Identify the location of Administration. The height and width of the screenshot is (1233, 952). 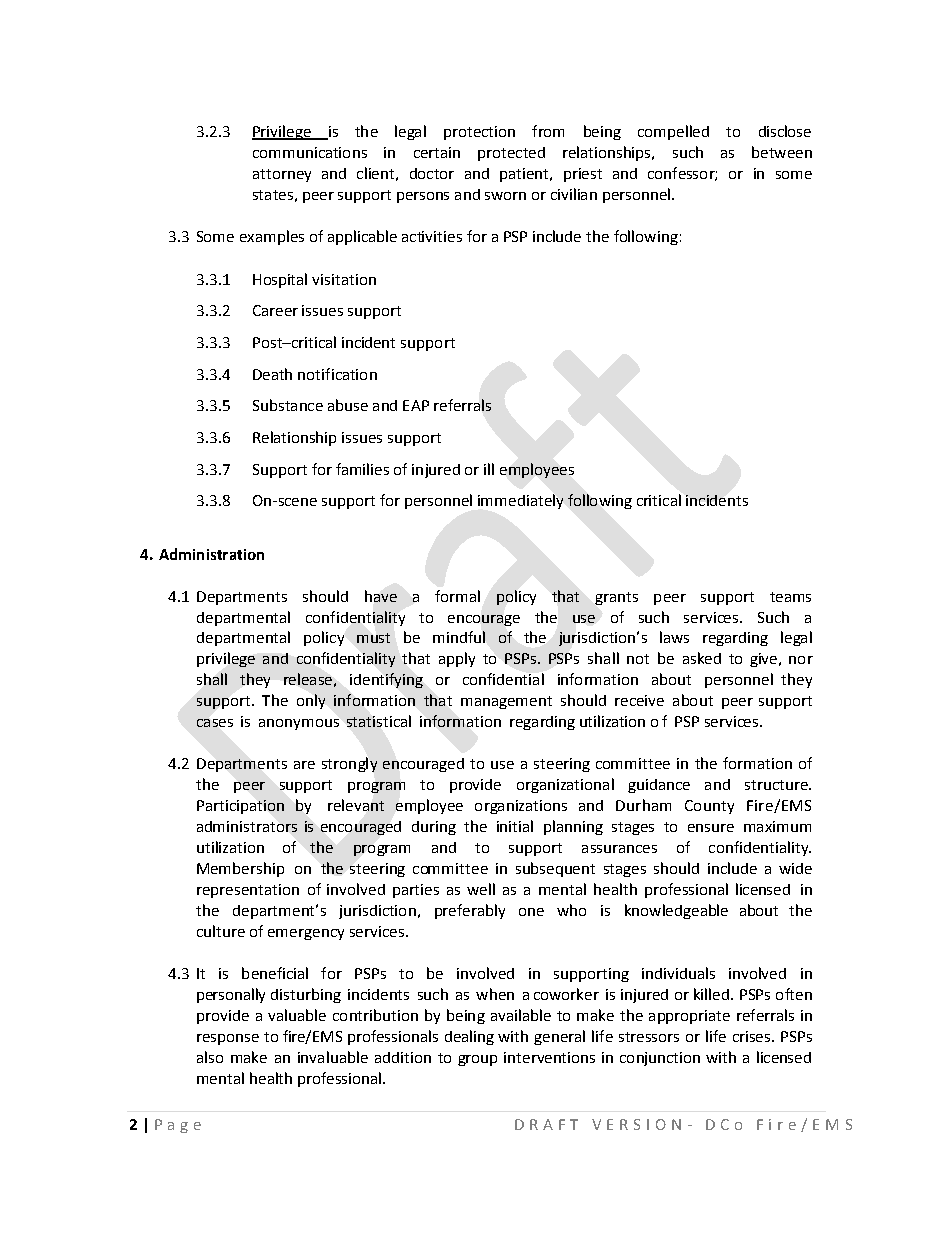
(211, 554).
